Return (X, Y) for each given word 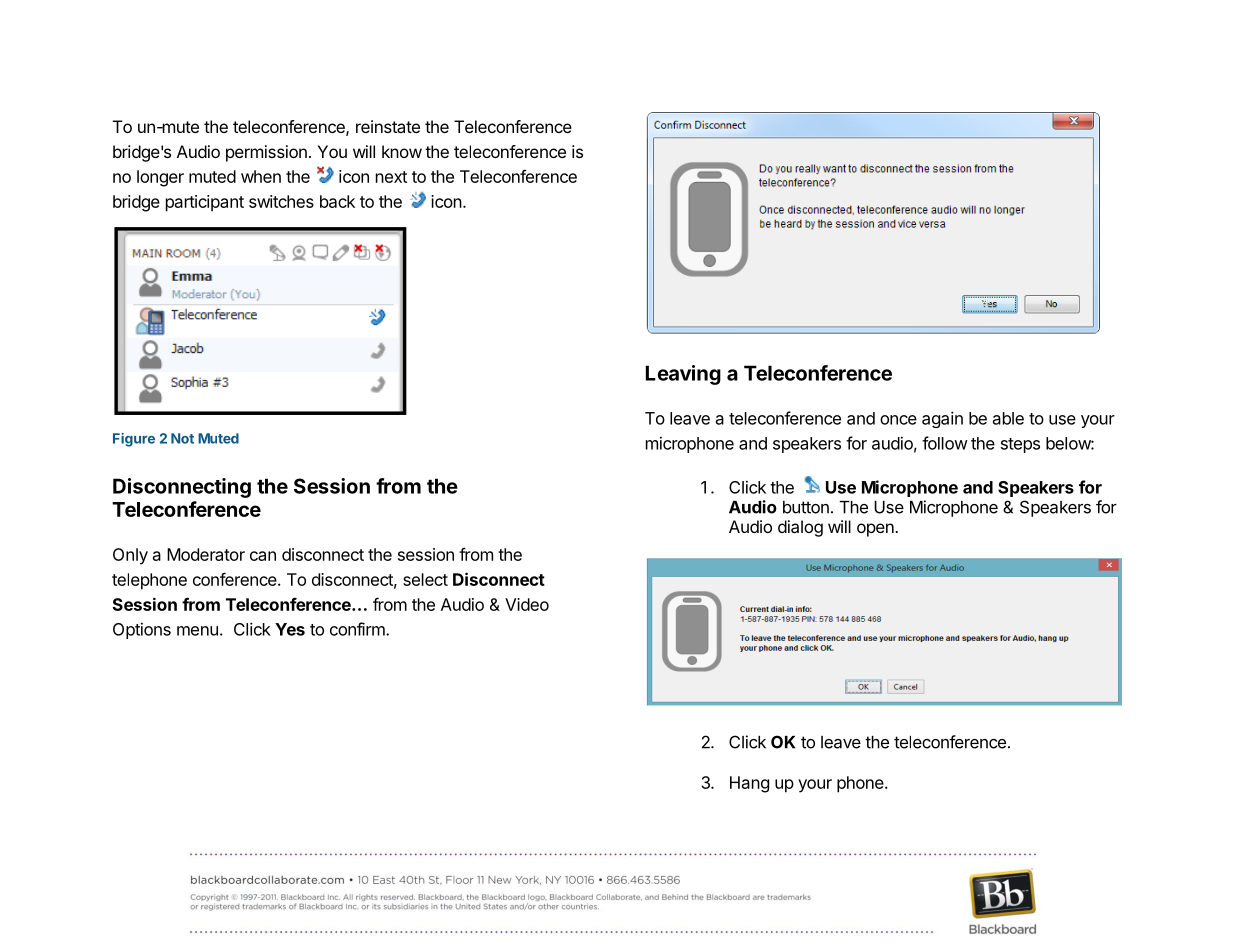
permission (266, 153)
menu (197, 631)
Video (527, 604)
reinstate (388, 126)
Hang (749, 784)
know (402, 151)
